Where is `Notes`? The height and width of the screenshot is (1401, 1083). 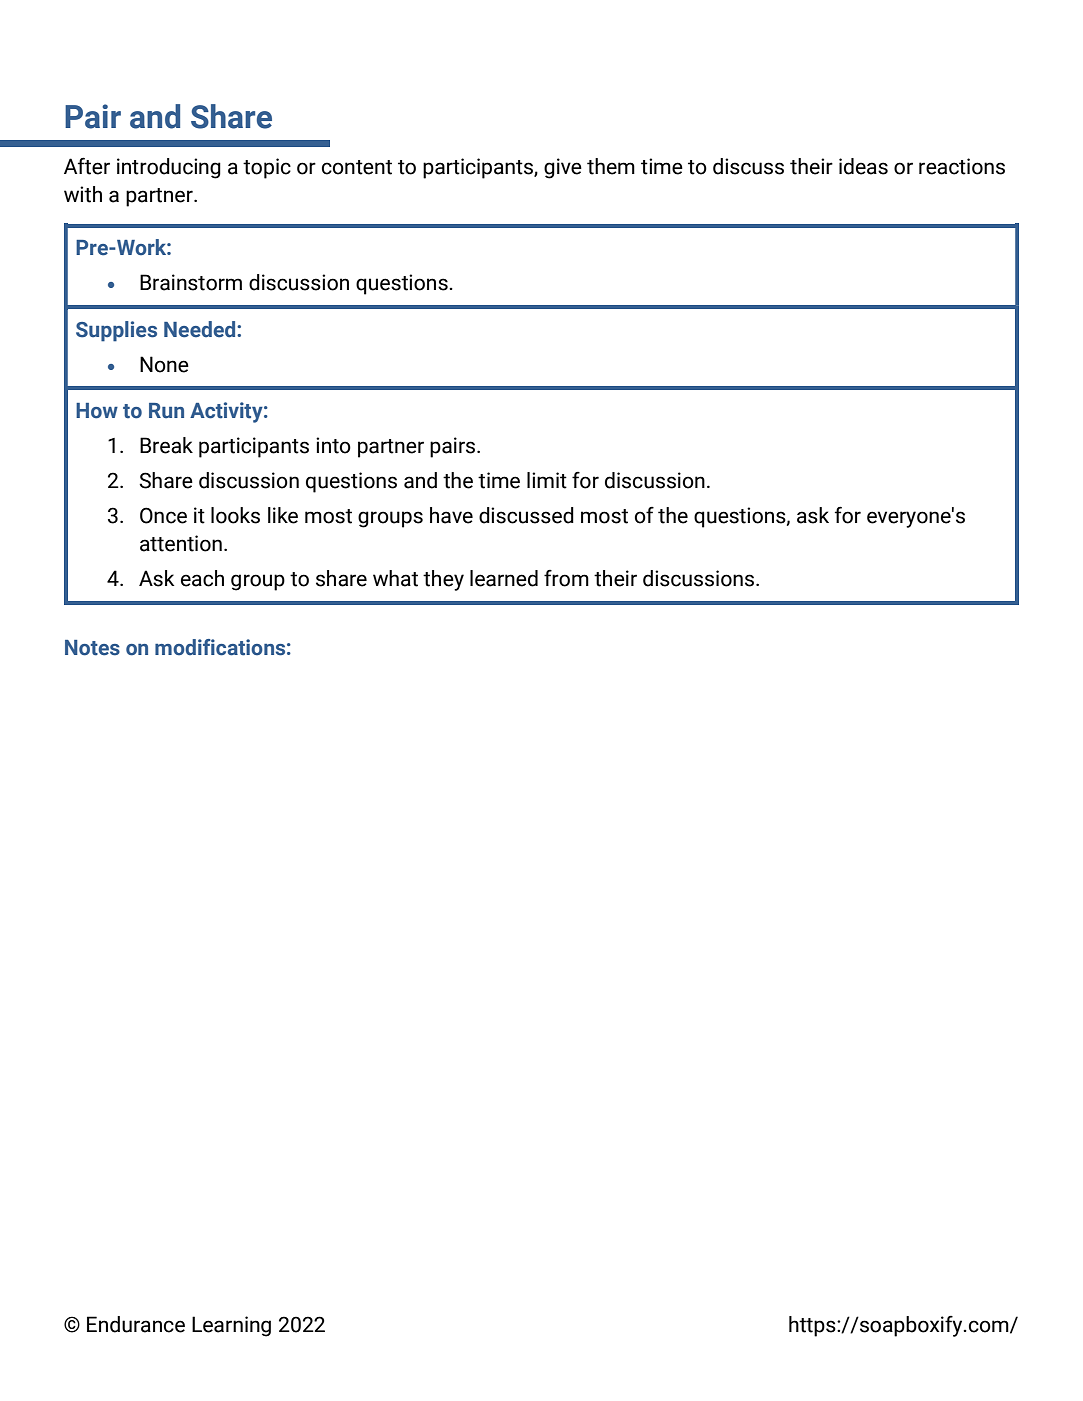
Notes is located at coordinates (92, 648).
